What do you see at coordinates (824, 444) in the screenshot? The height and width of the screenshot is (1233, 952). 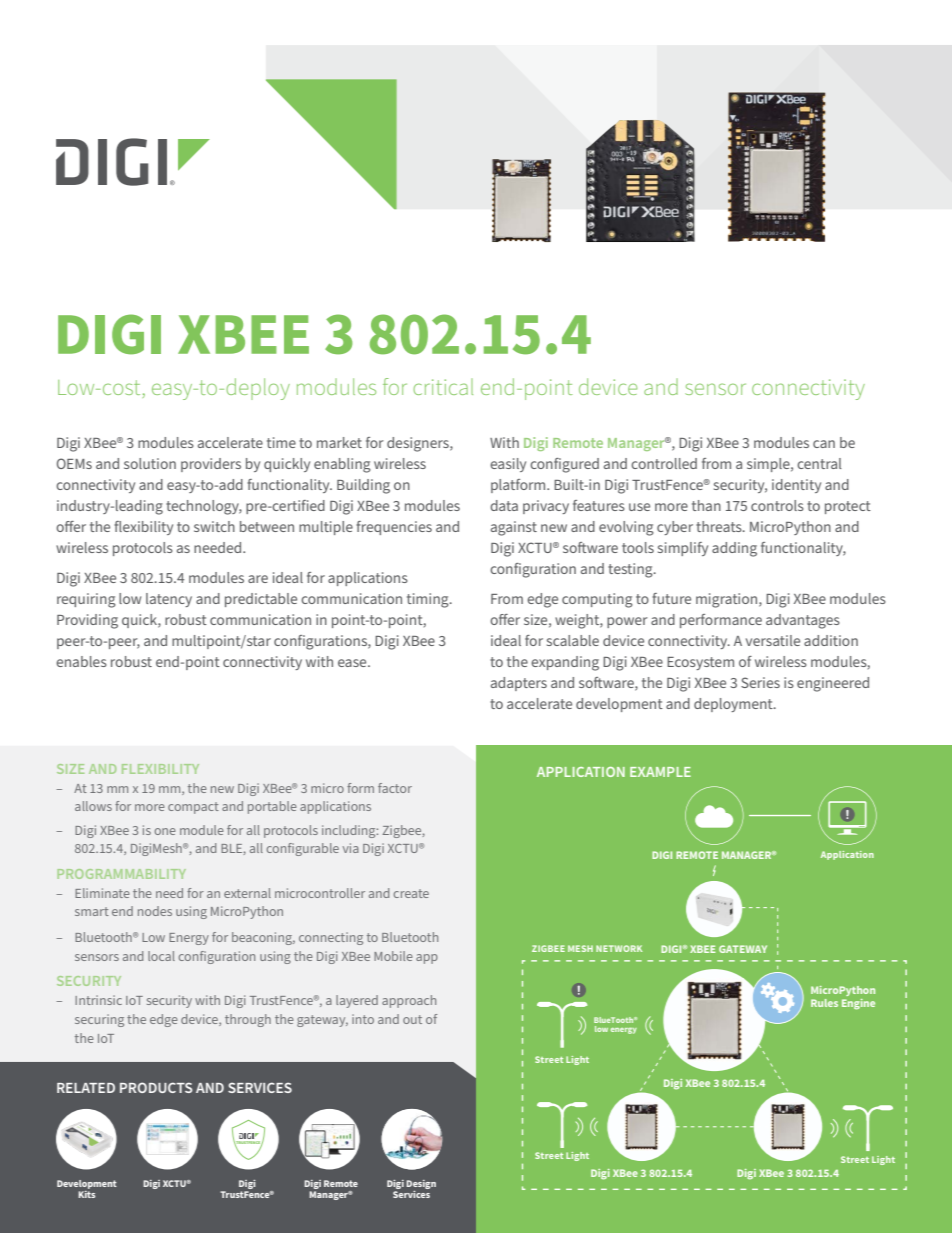 I see `can` at bounding box center [824, 444].
